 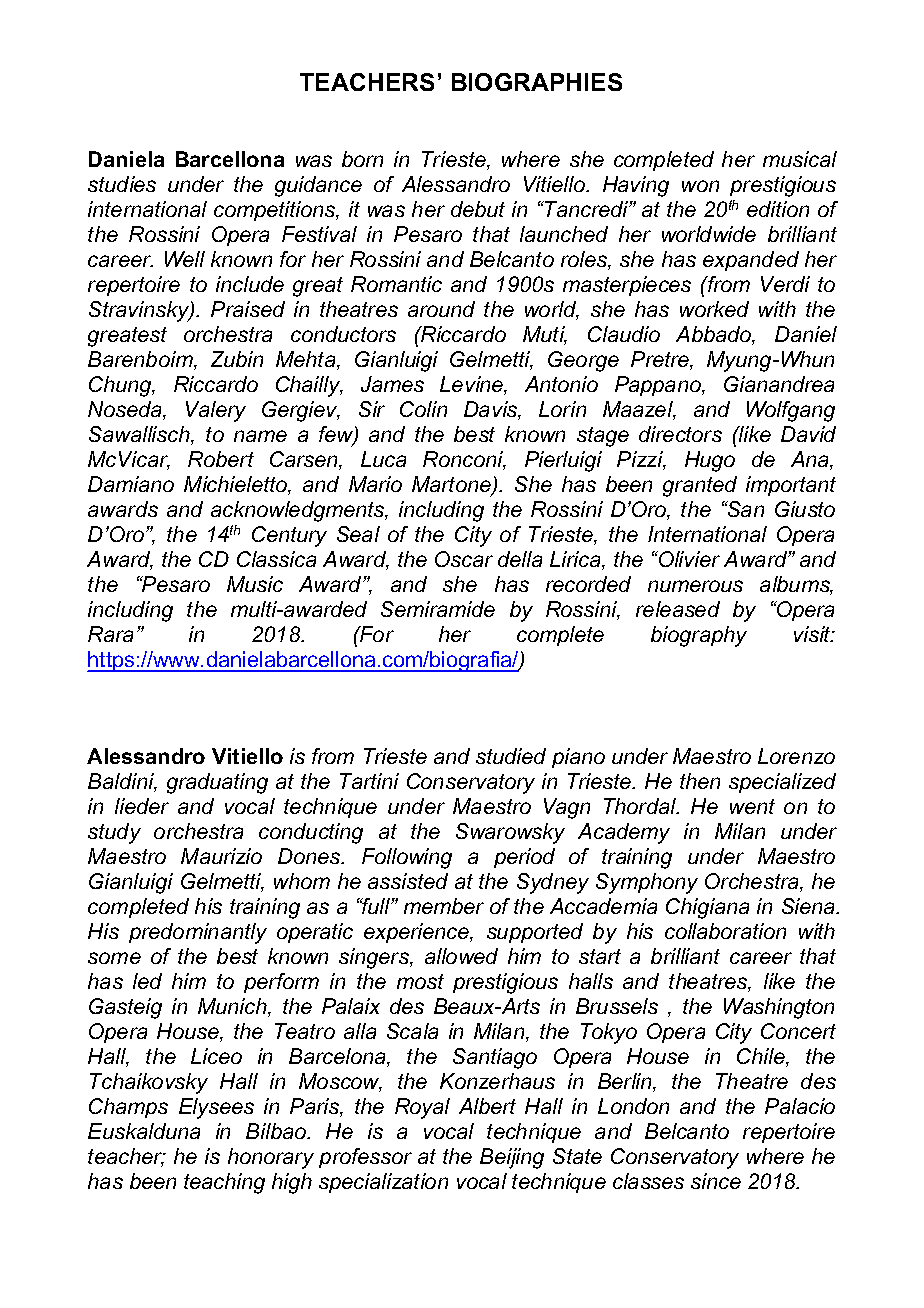 I want to click on Rara, so click(x=110, y=634).
